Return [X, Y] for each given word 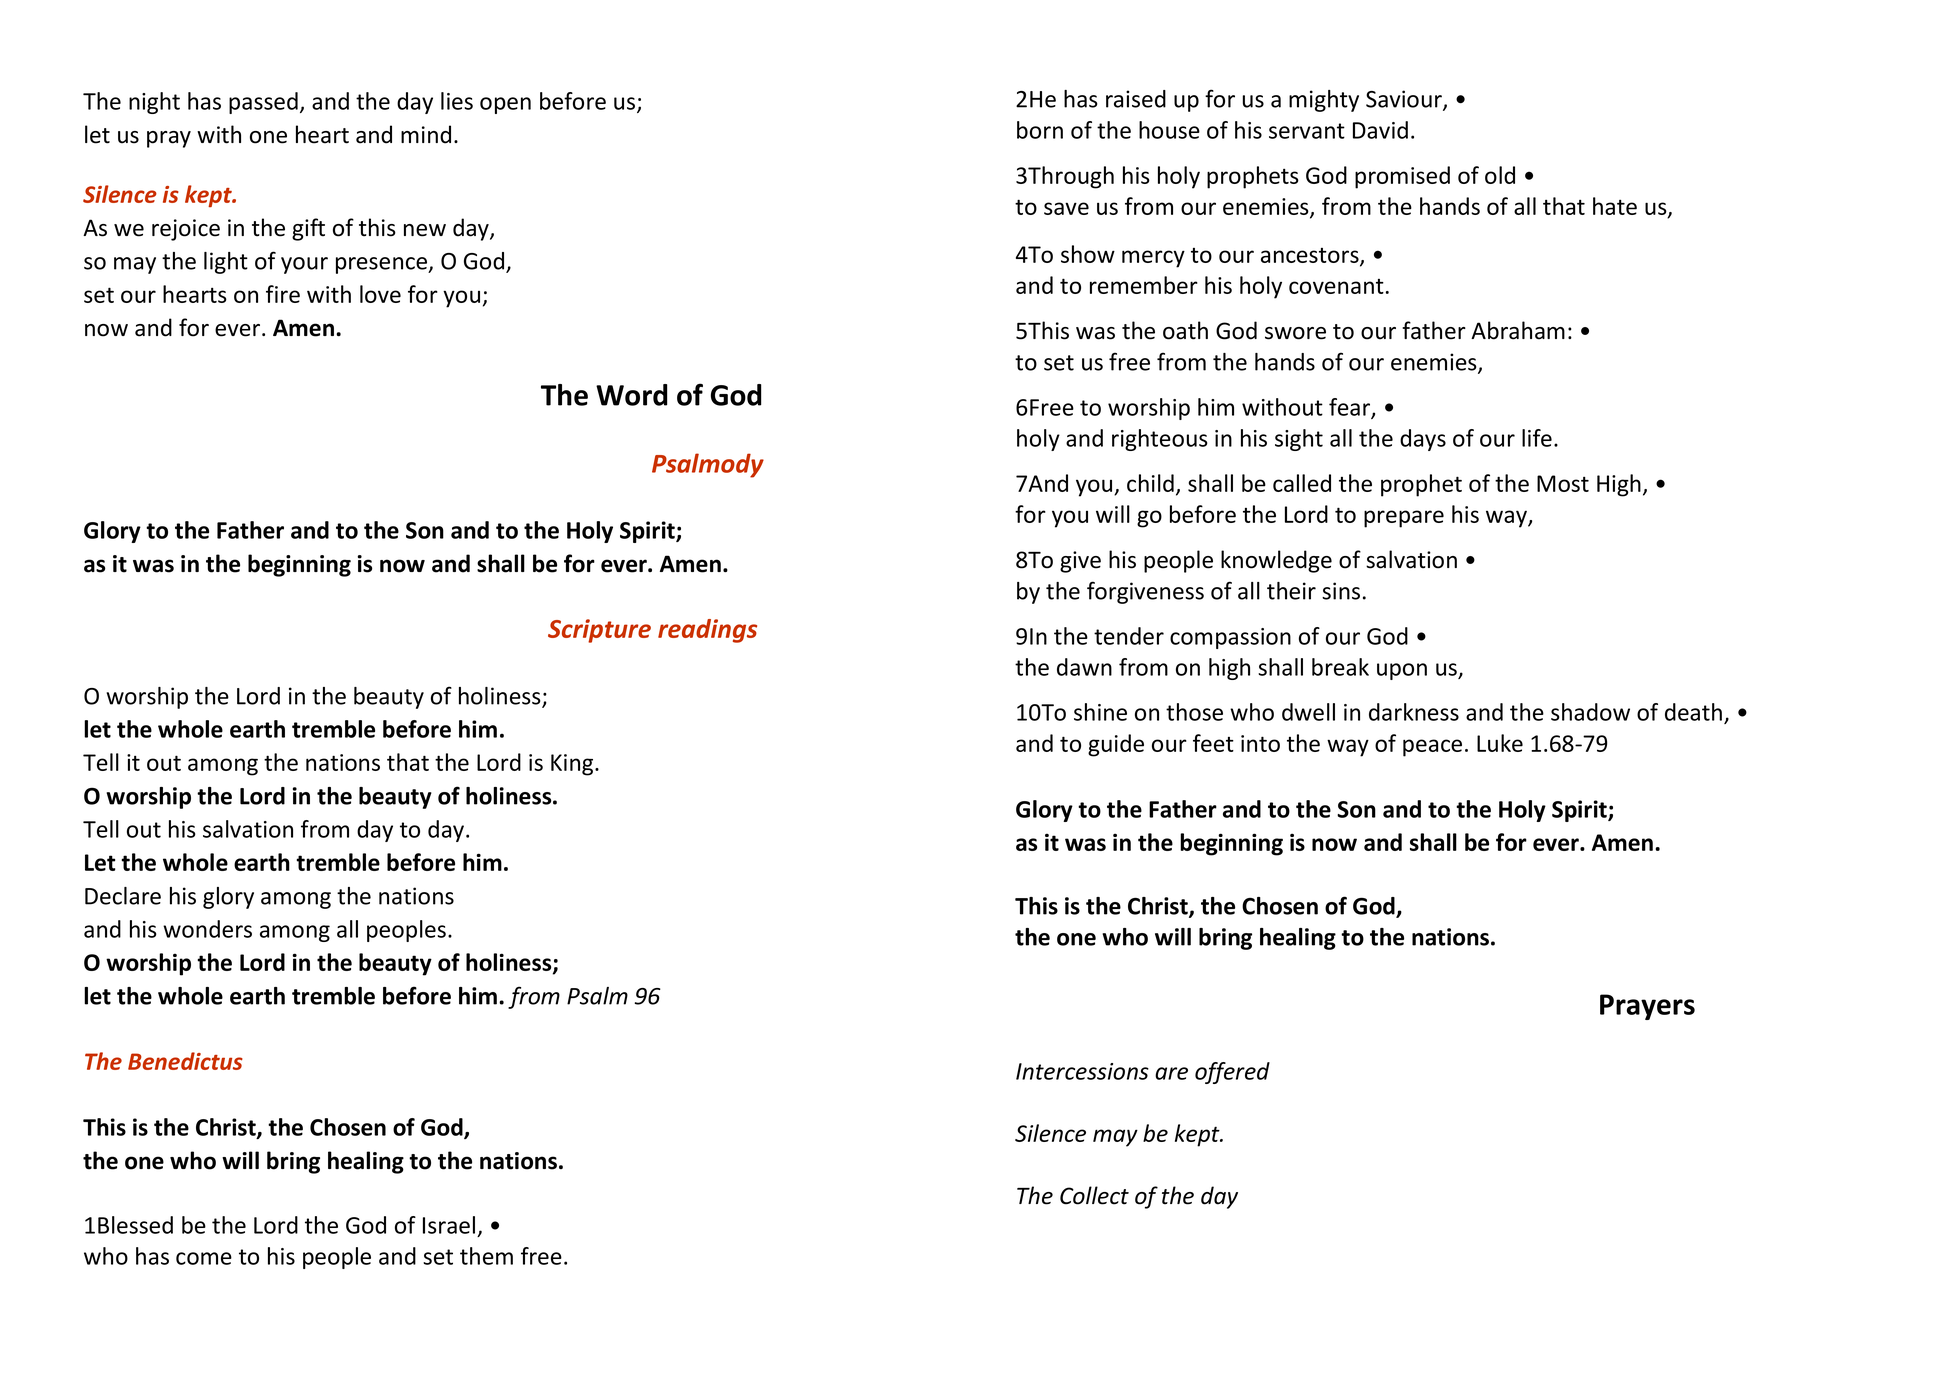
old [1500, 175]
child [1150, 483]
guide [1116, 745]
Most [1563, 483]
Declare [123, 896]
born [1040, 130]
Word [632, 395]
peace [1432, 748]
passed [263, 103]
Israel [449, 1225]
